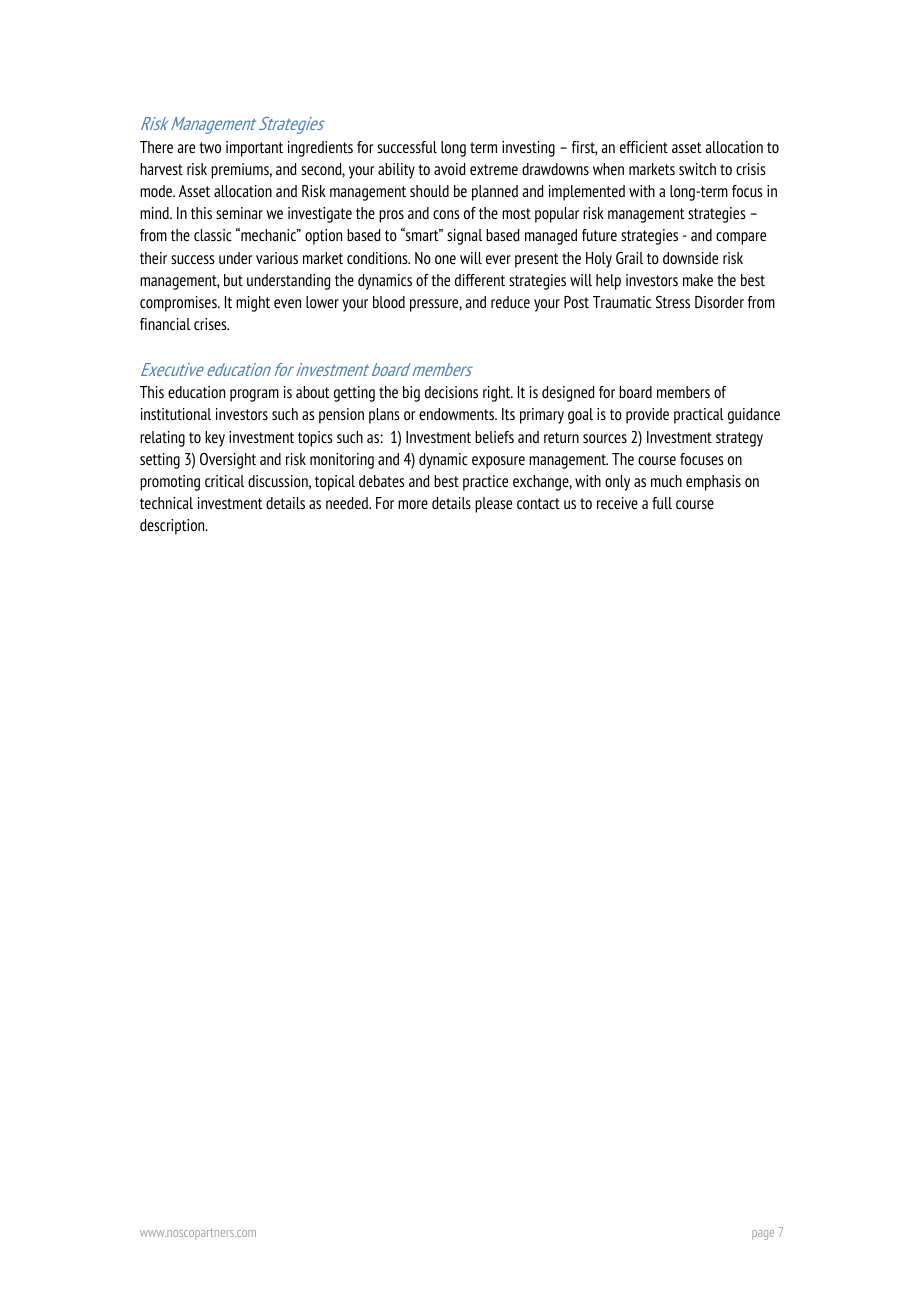 The image size is (924, 1308). Describe the element at coordinates (617, 503) in the screenshot. I see `receive` at that location.
